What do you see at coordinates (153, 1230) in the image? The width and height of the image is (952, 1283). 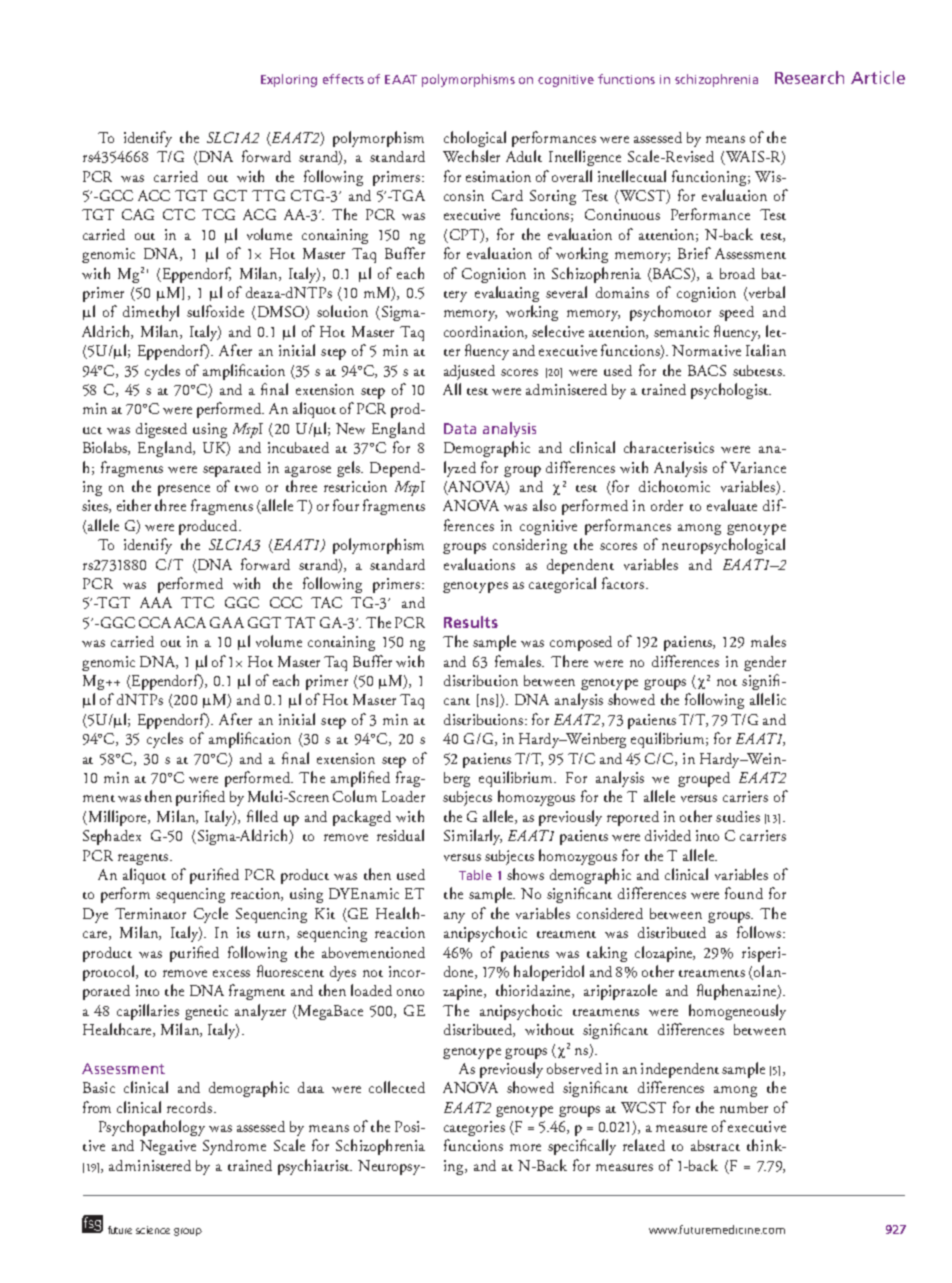 I see `science` at bounding box center [153, 1230].
